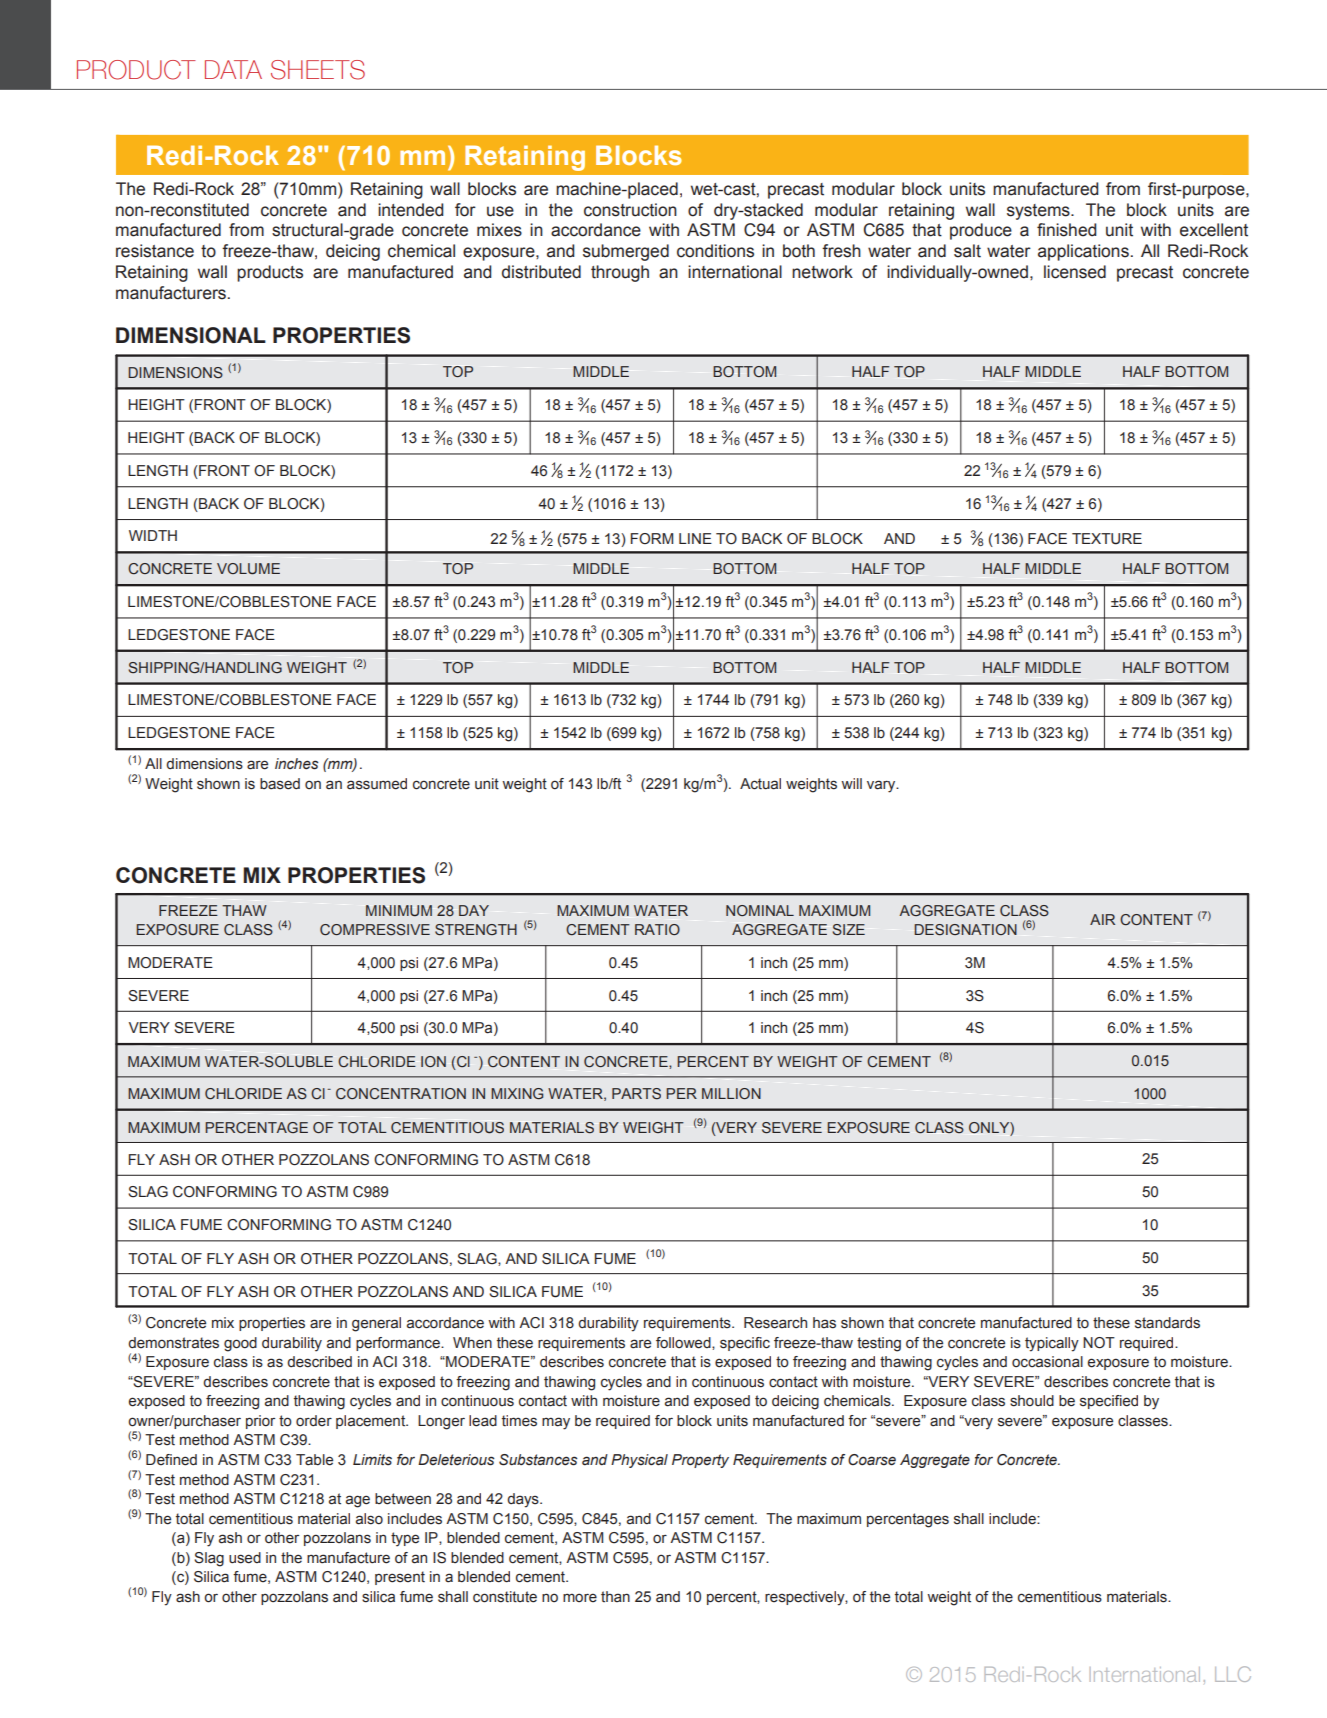 The image size is (1327, 1718). Describe the element at coordinates (1107, 539) in the page. I see `TEXTURE` at that location.
